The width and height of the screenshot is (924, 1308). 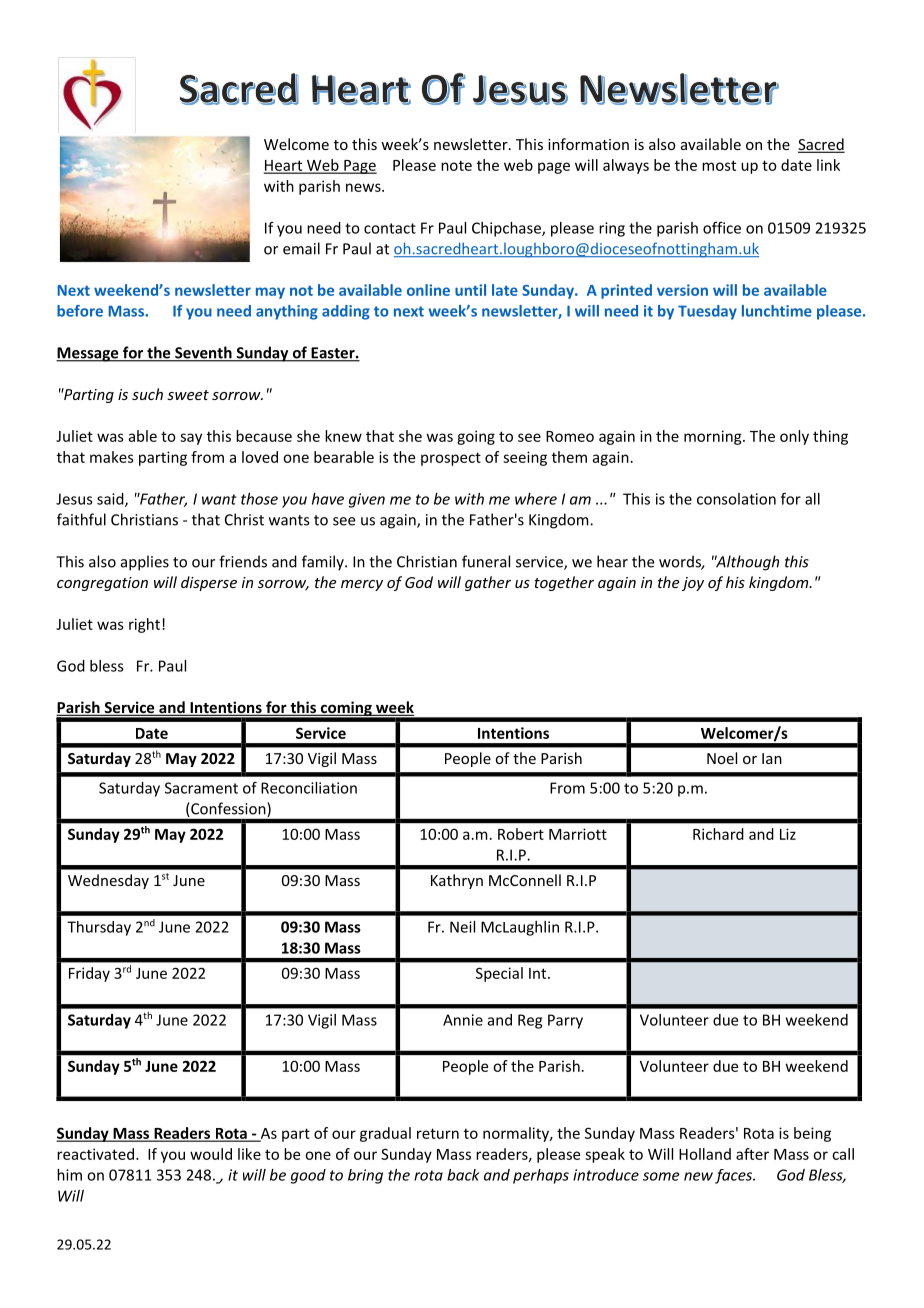 What do you see at coordinates (521, 834) in the screenshot?
I see `Robert` at bounding box center [521, 834].
